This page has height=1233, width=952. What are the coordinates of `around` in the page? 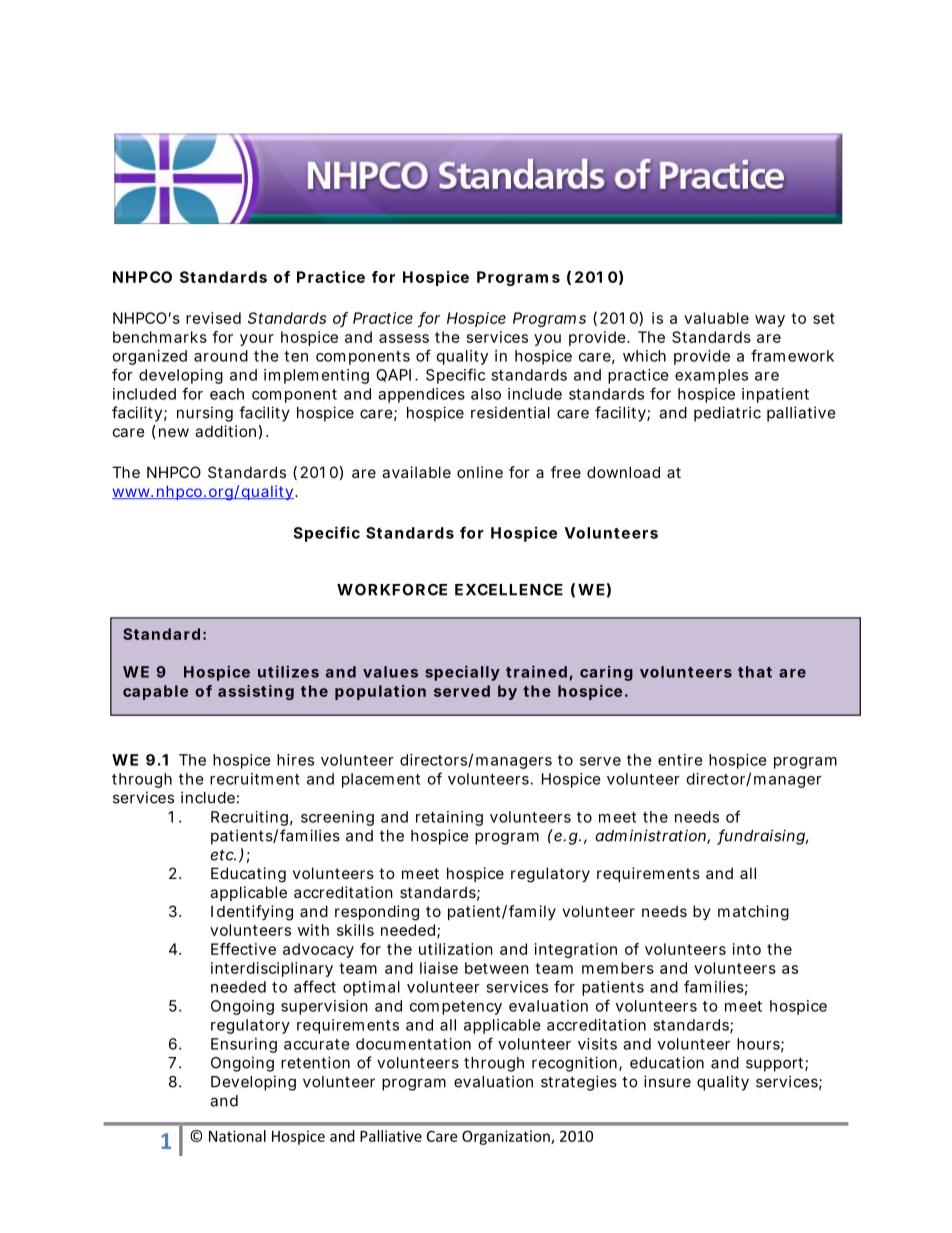 It's located at (221, 356).
